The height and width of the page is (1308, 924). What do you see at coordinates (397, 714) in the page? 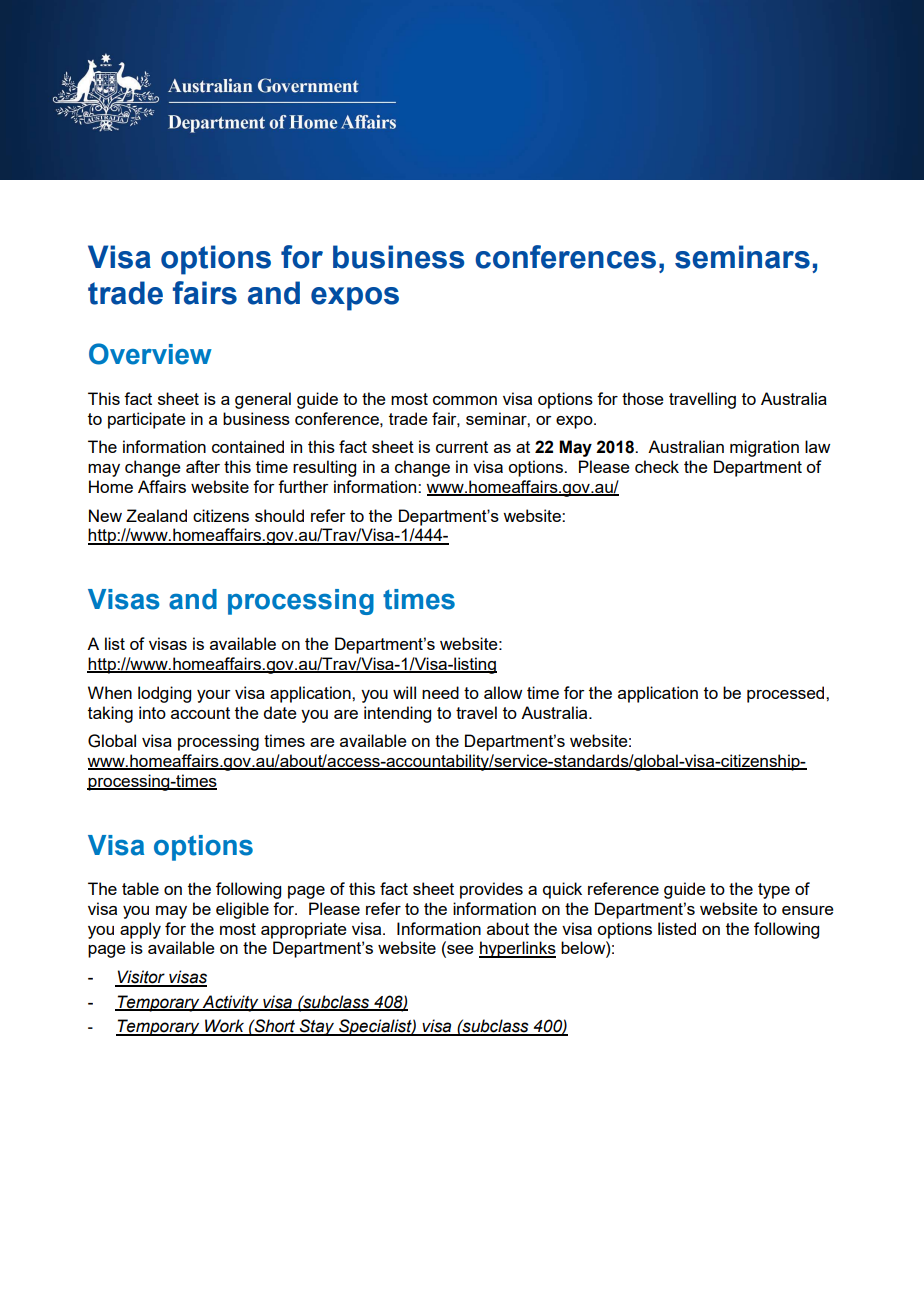
I see `intending` at bounding box center [397, 714].
